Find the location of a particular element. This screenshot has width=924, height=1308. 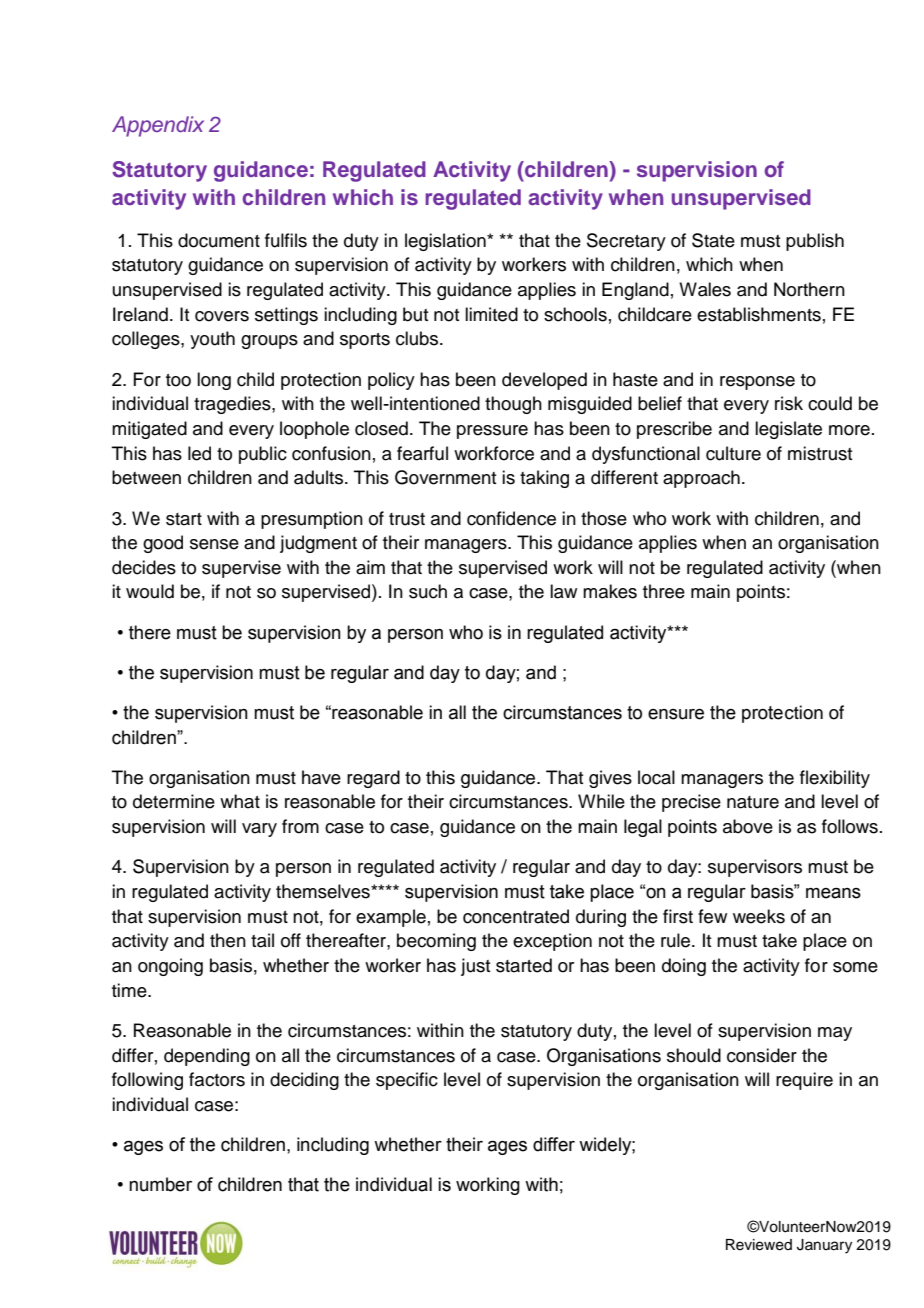

ensure is located at coordinates (676, 714).
